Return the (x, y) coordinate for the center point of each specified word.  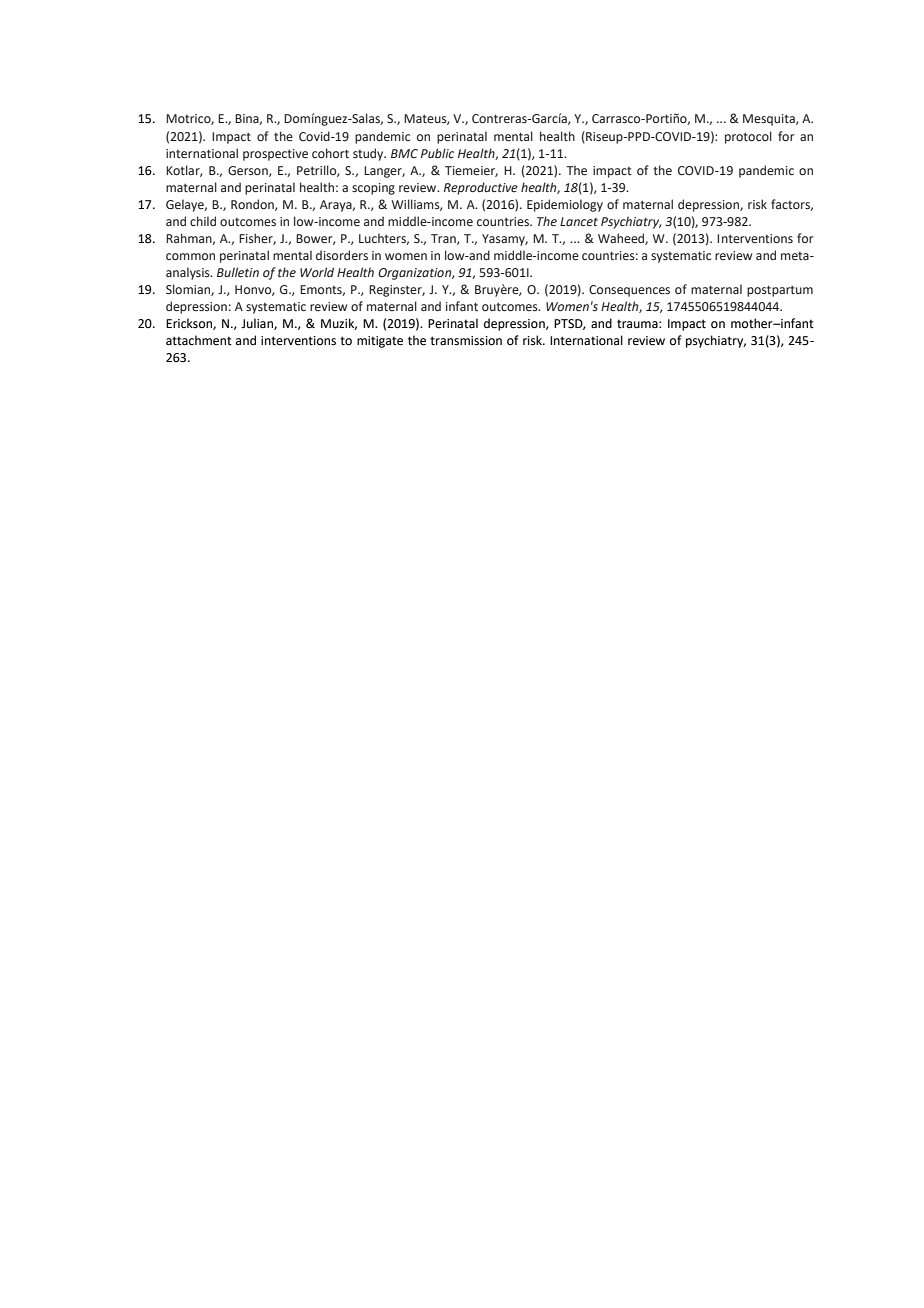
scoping (373, 189)
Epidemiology (565, 205)
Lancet (579, 222)
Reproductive (481, 188)
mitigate (380, 342)
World (317, 272)
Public (437, 153)
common (190, 256)
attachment (199, 340)
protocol (748, 137)
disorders (342, 255)
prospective (275, 155)
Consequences (629, 291)
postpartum (780, 291)
